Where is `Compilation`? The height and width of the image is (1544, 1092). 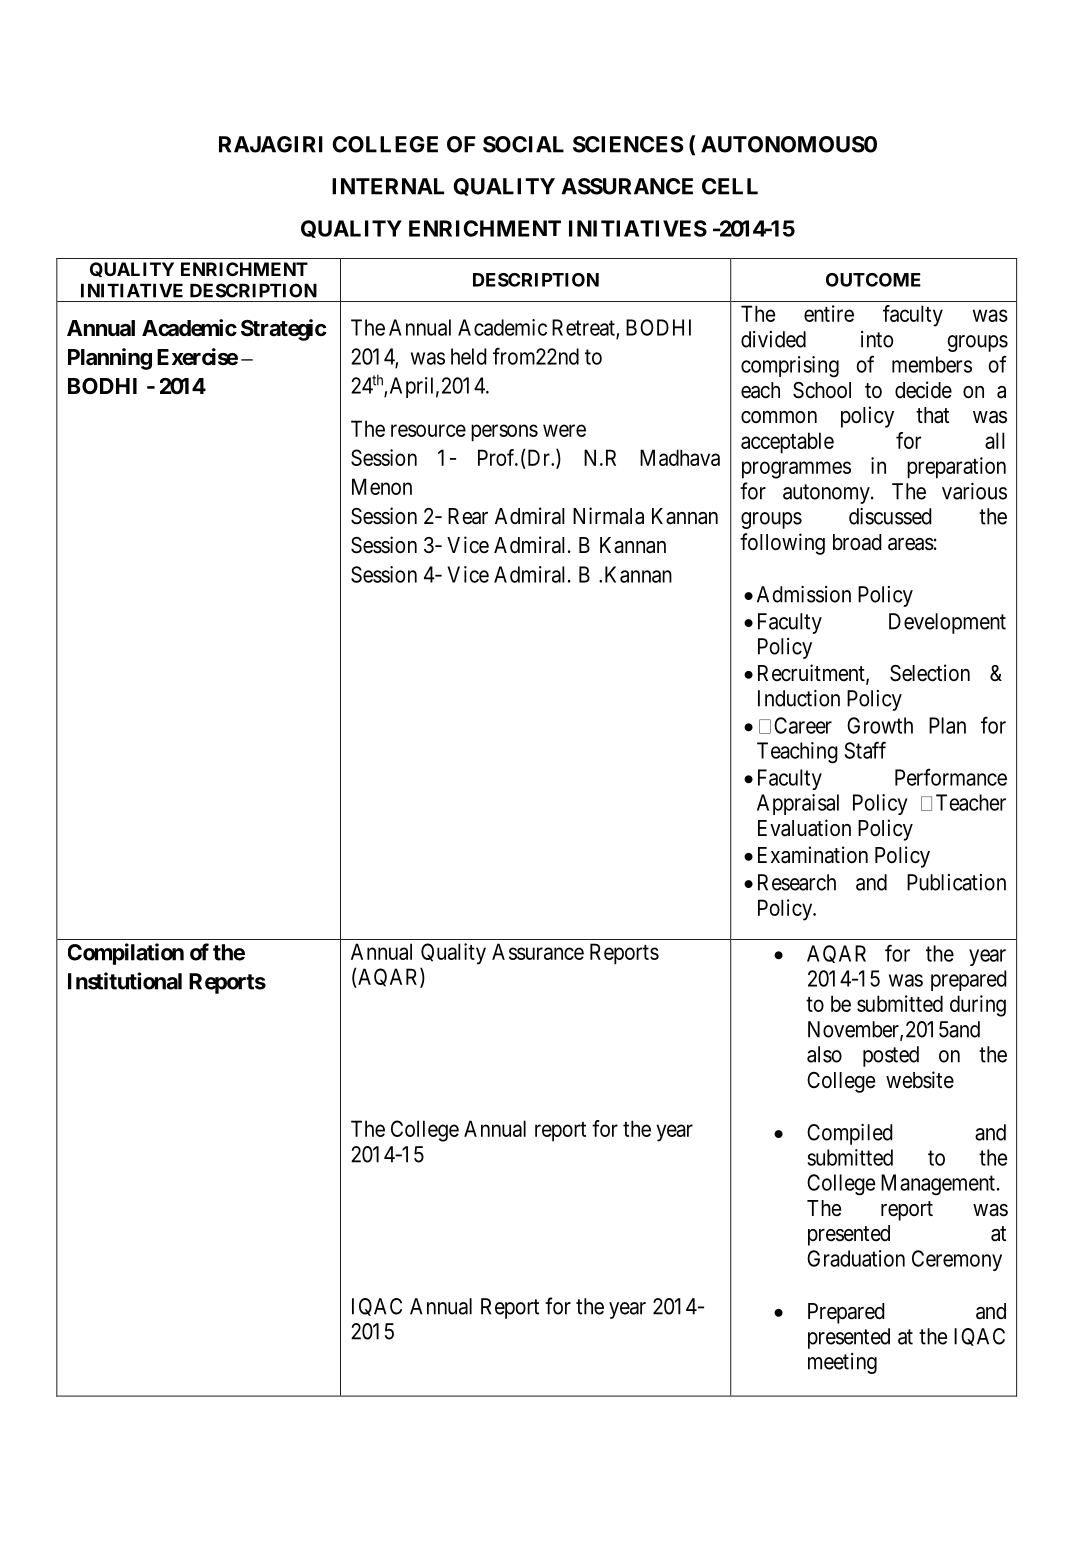
Compilation is located at coordinates (126, 954).
